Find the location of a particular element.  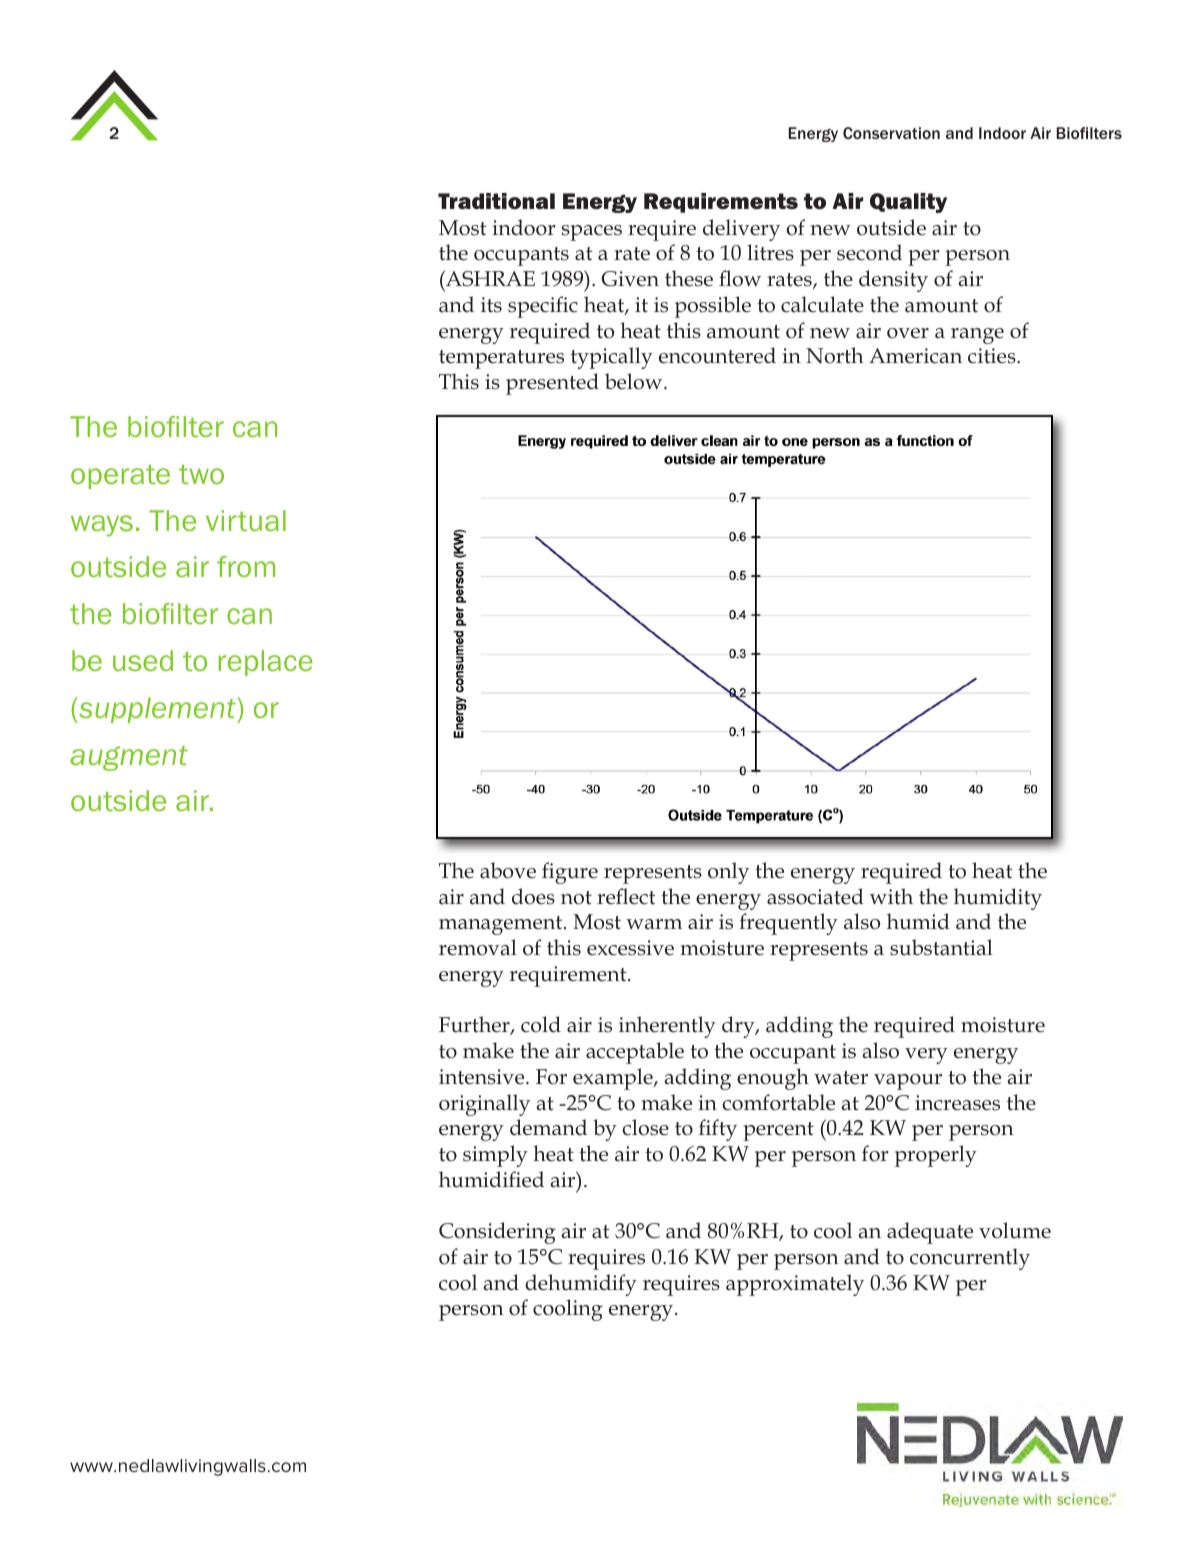

supplement is located at coordinates (157, 710).
